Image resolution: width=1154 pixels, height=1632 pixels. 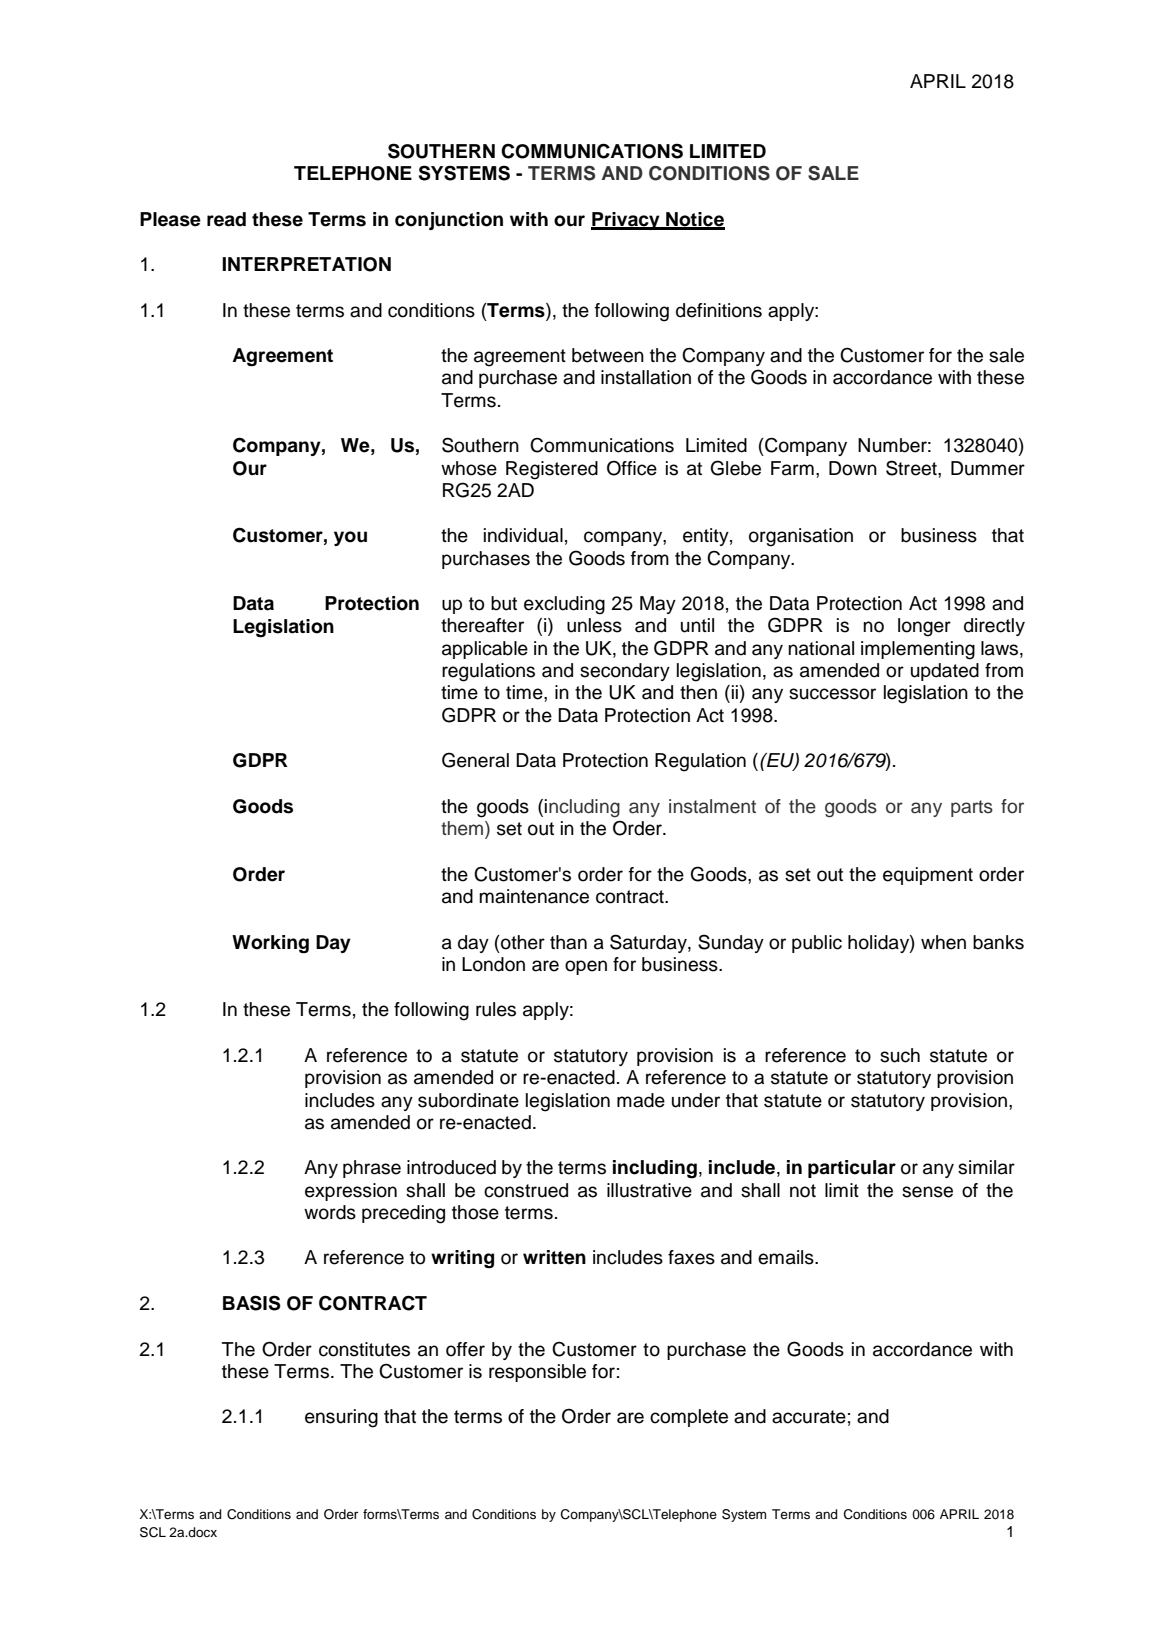 I want to click on INTERPRETATION, so click(x=306, y=264).
